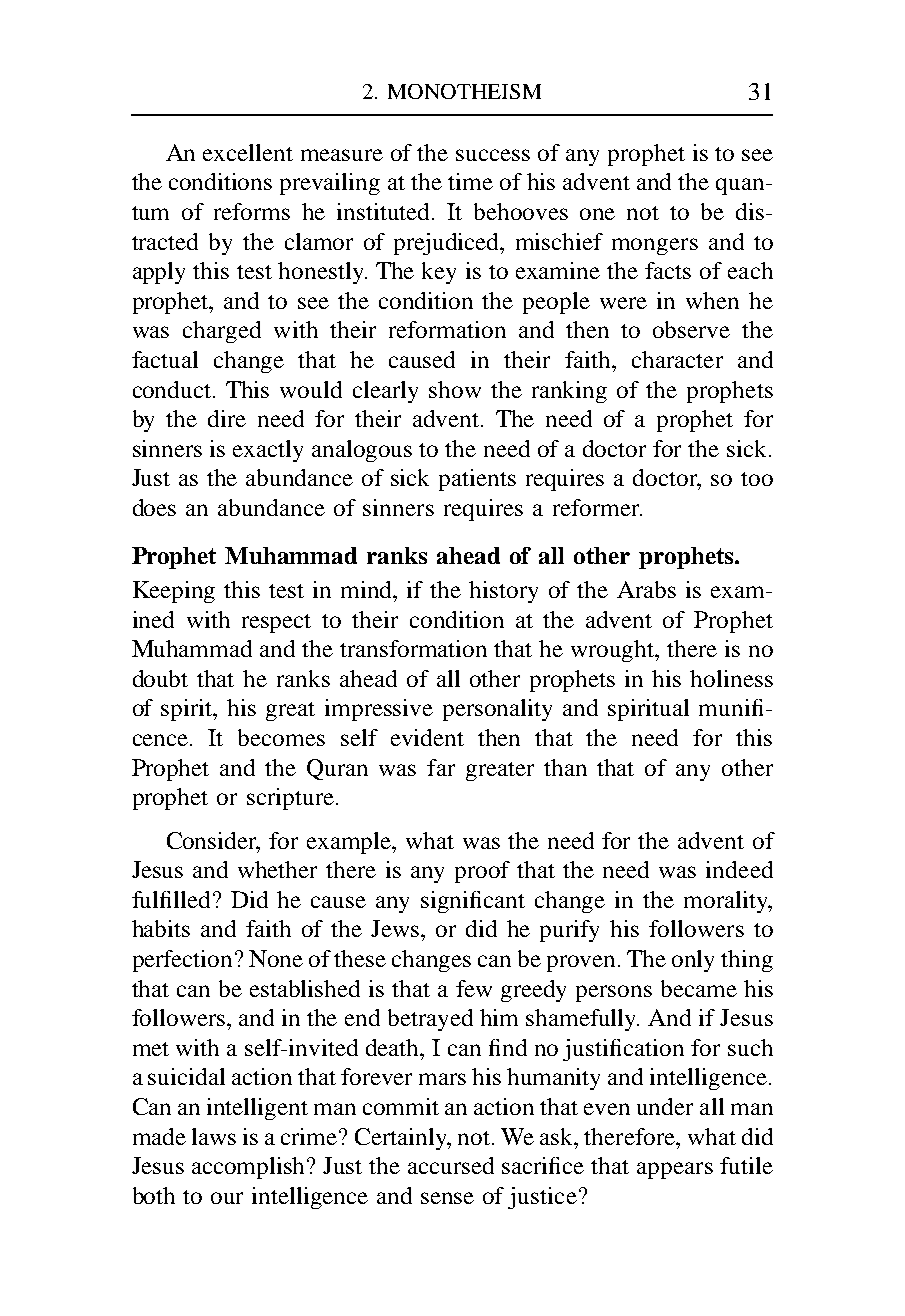 This screenshot has height=1316, width=905. Describe the element at coordinates (248, 152) in the screenshot. I see `excellent` at that location.
